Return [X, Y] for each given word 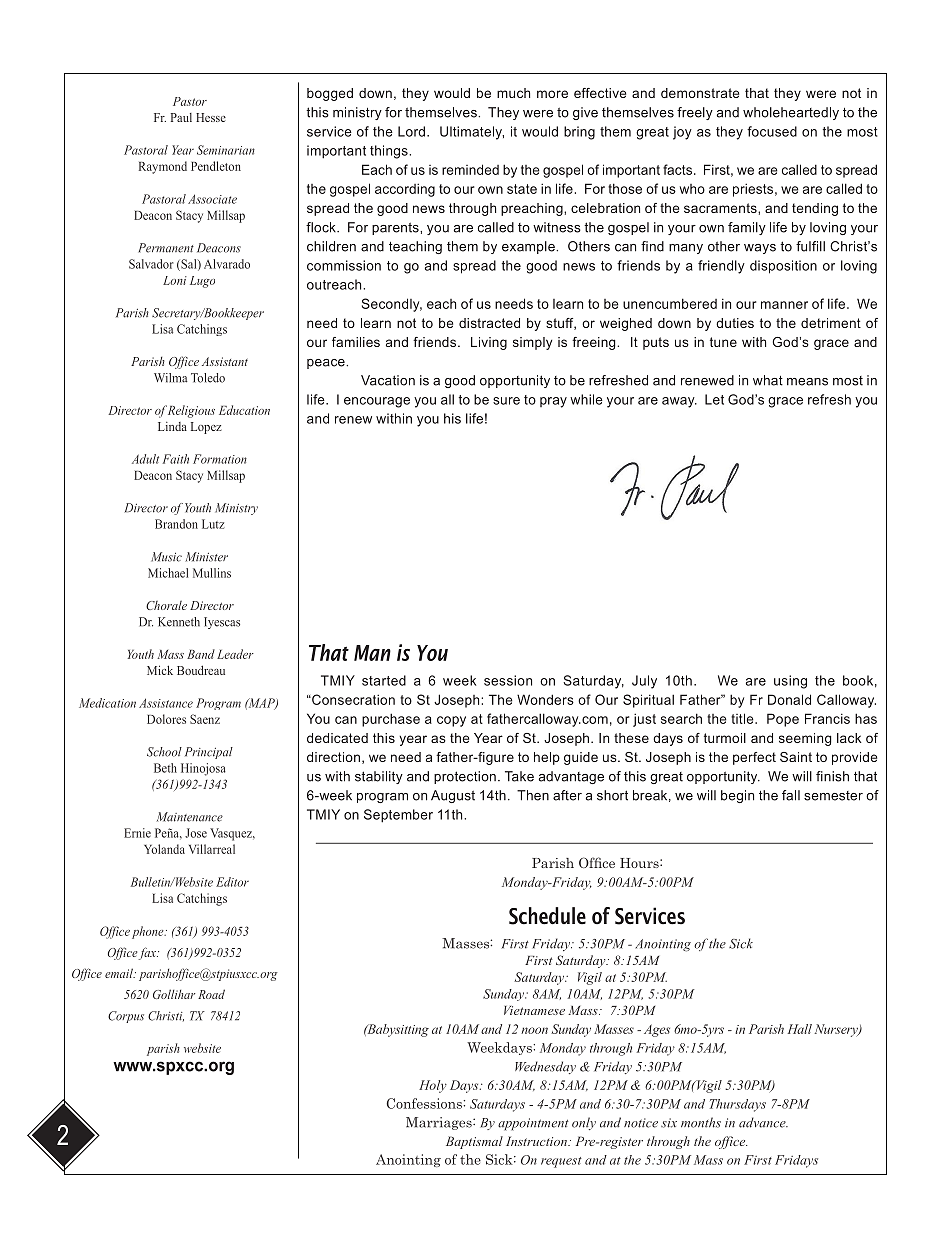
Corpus [126, 1017]
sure [506, 401]
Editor [232, 882]
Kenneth [179, 622]
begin [737, 796]
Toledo [208, 378]
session [508, 680]
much [513, 93]
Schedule [547, 916]
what [768, 380]
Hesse [211, 117]
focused [772, 131]
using [790, 682]
